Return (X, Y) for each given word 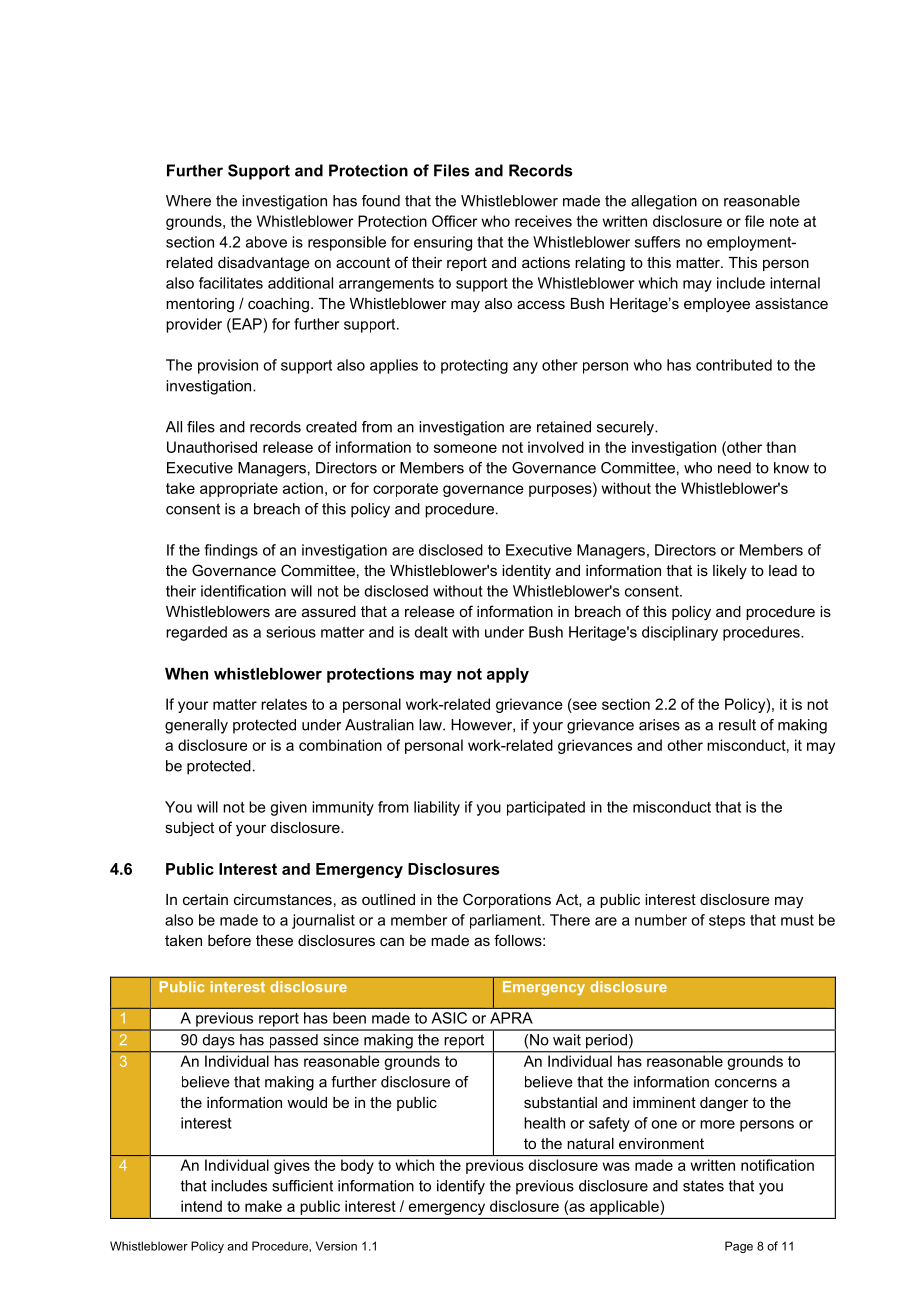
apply (508, 675)
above (266, 242)
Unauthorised (212, 447)
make (263, 1206)
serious (291, 632)
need (734, 468)
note (784, 221)
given (288, 808)
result (737, 725)
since (341, 1040)
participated (546, 808)
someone (465, 448)
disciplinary (680, 633)
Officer (454, 221)
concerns (746, 1083)
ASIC (449, 1018)
